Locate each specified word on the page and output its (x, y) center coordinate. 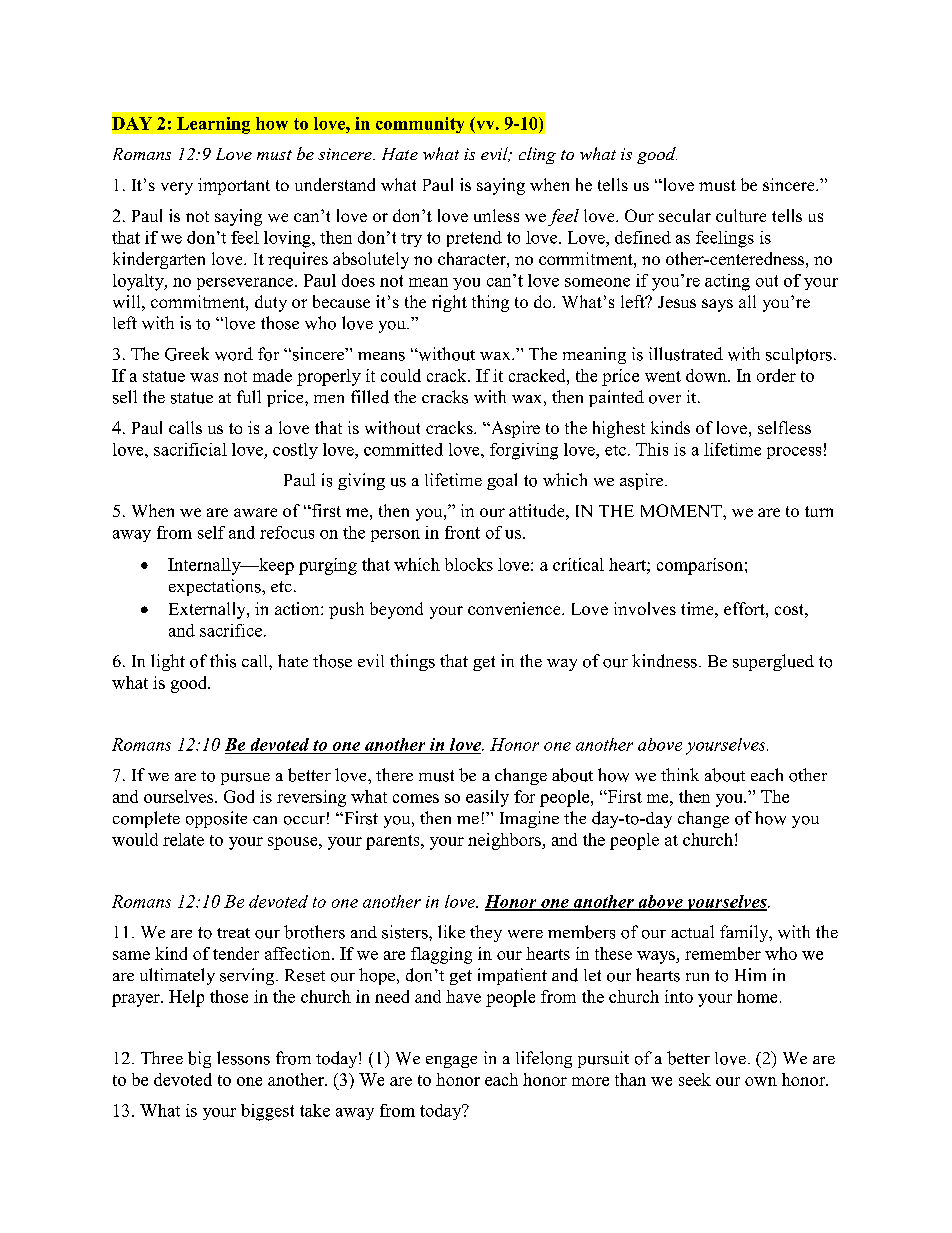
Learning (213, 125)
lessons (243, 1058)
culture (741, 215)
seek (695, 1079)
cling (537, 155)
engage (451, 1062)
